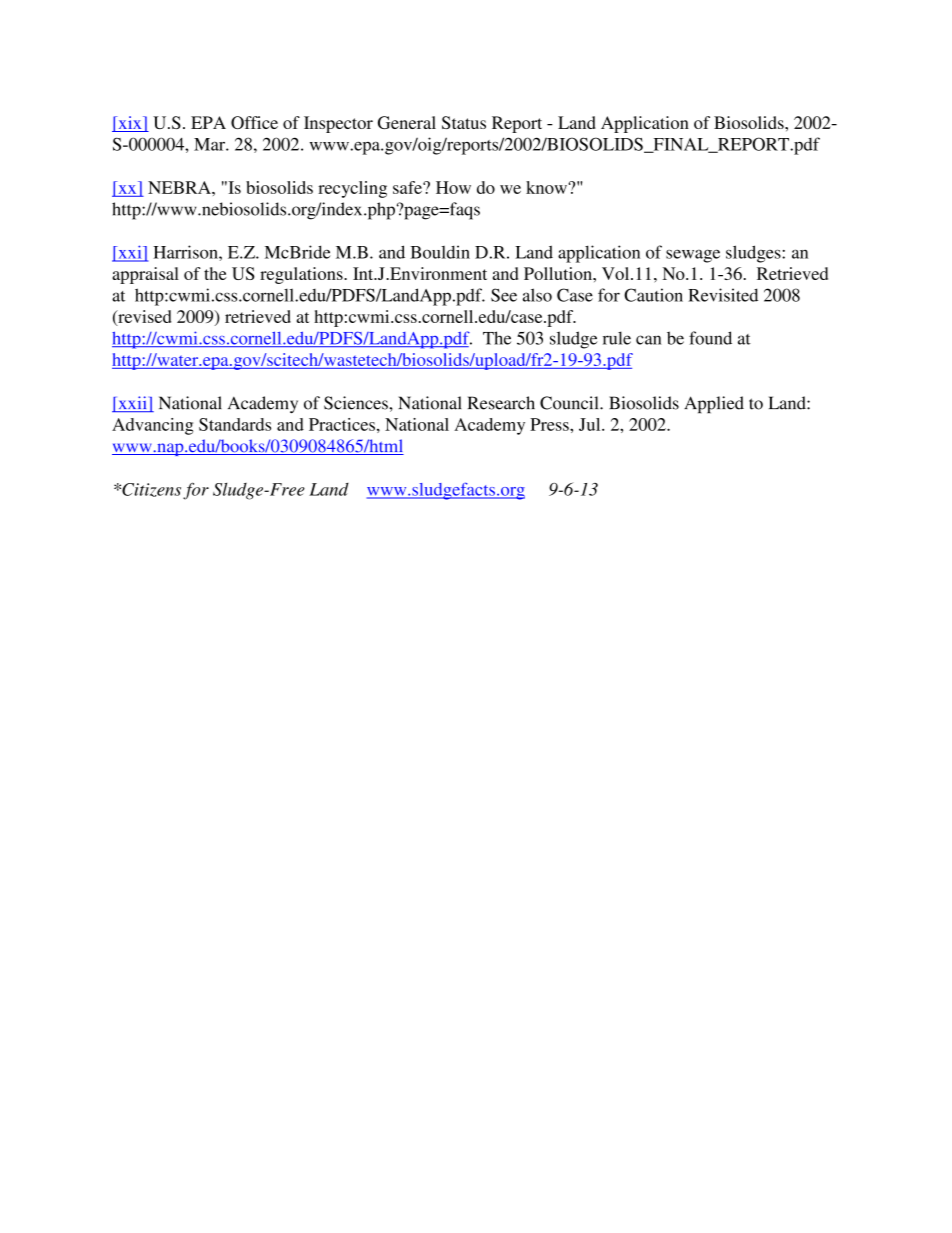  I want to click on know, so click(547, 187).
